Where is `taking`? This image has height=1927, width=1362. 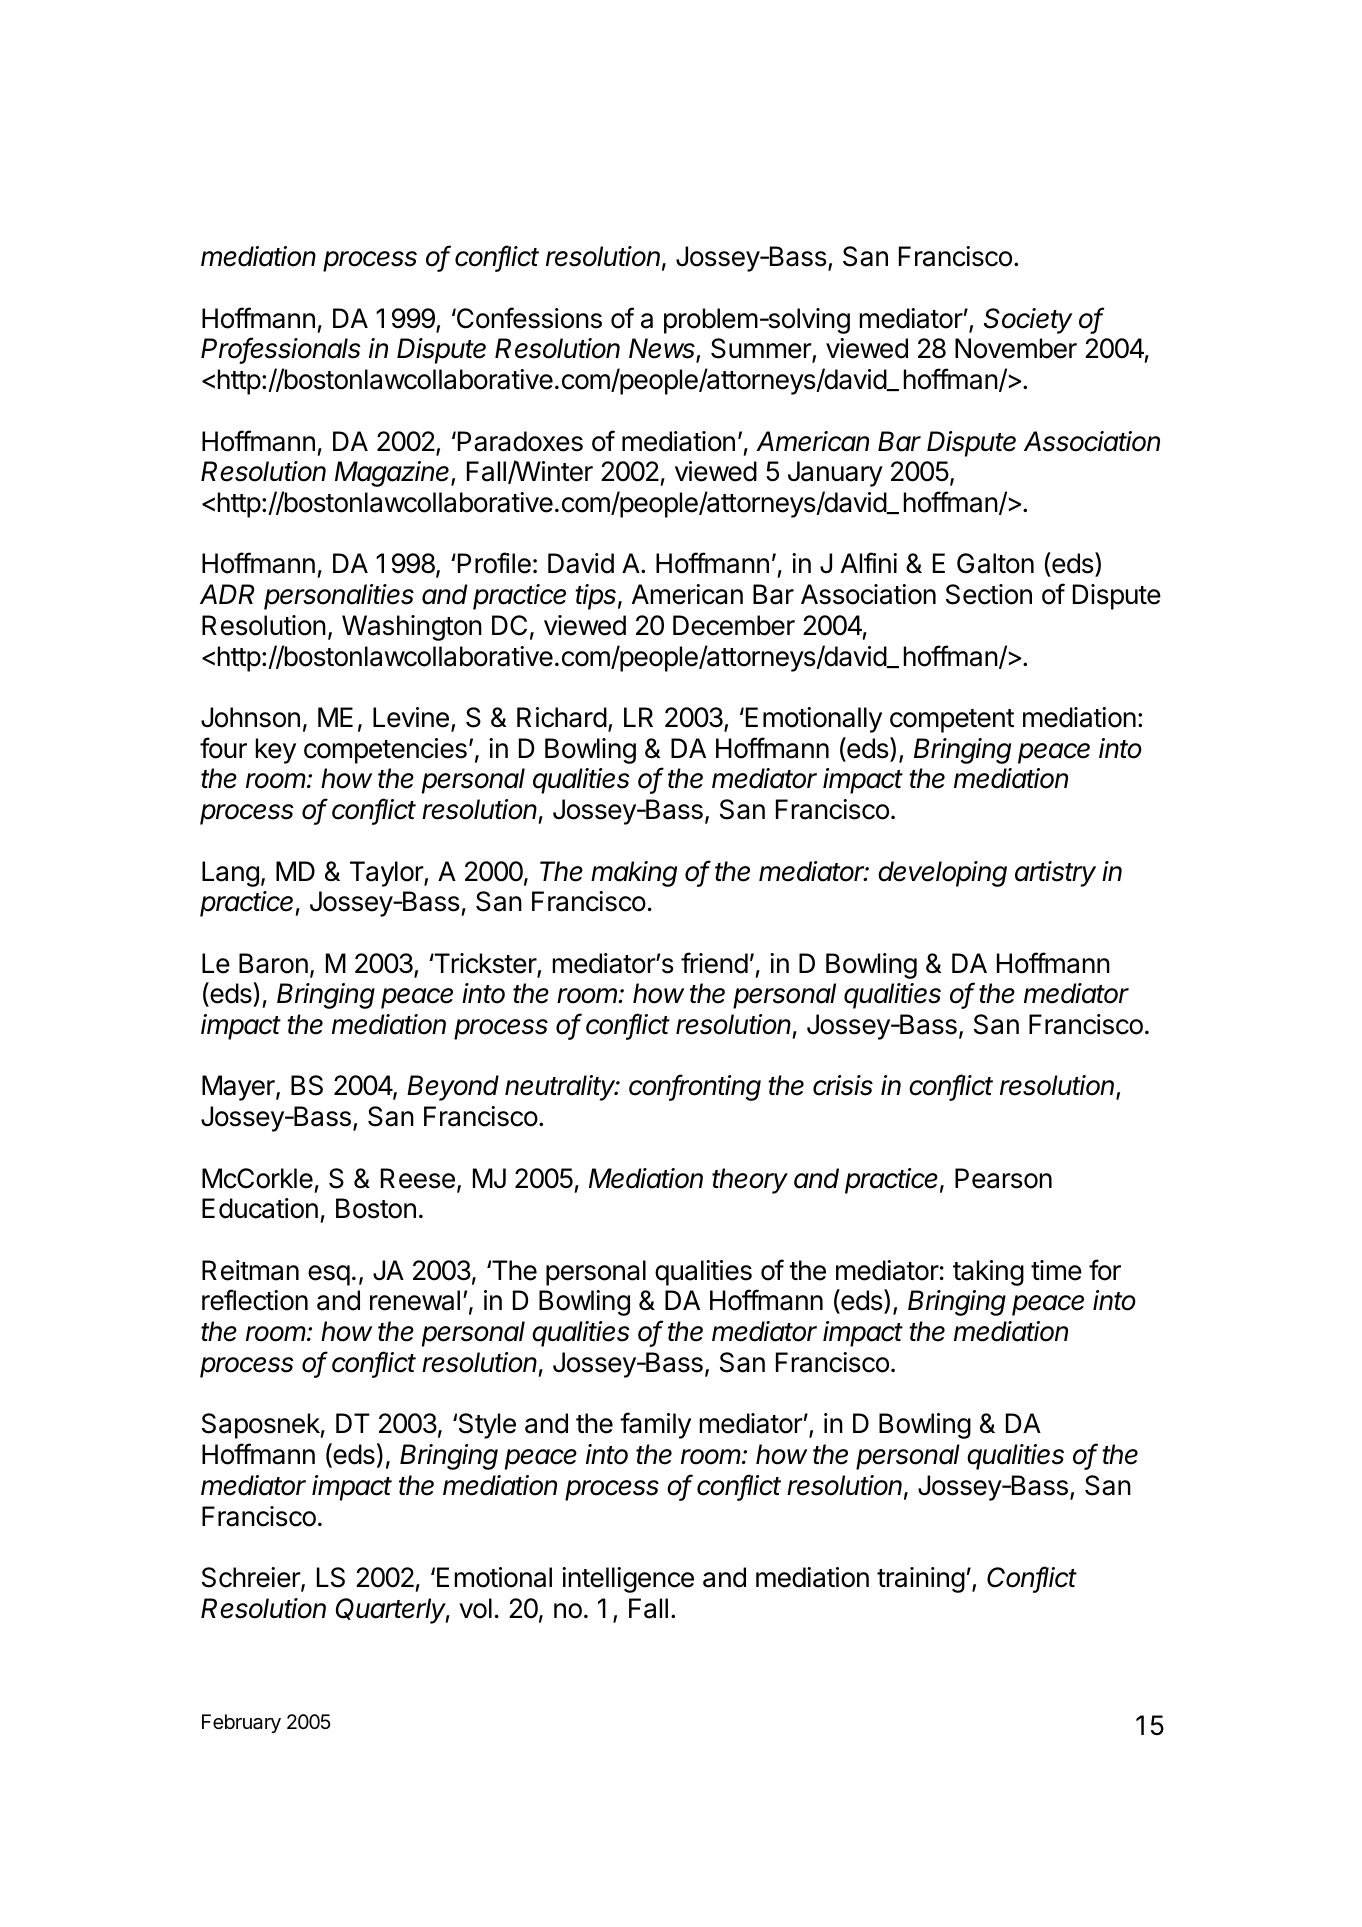
taking is located at coordinates (988, 1273).
